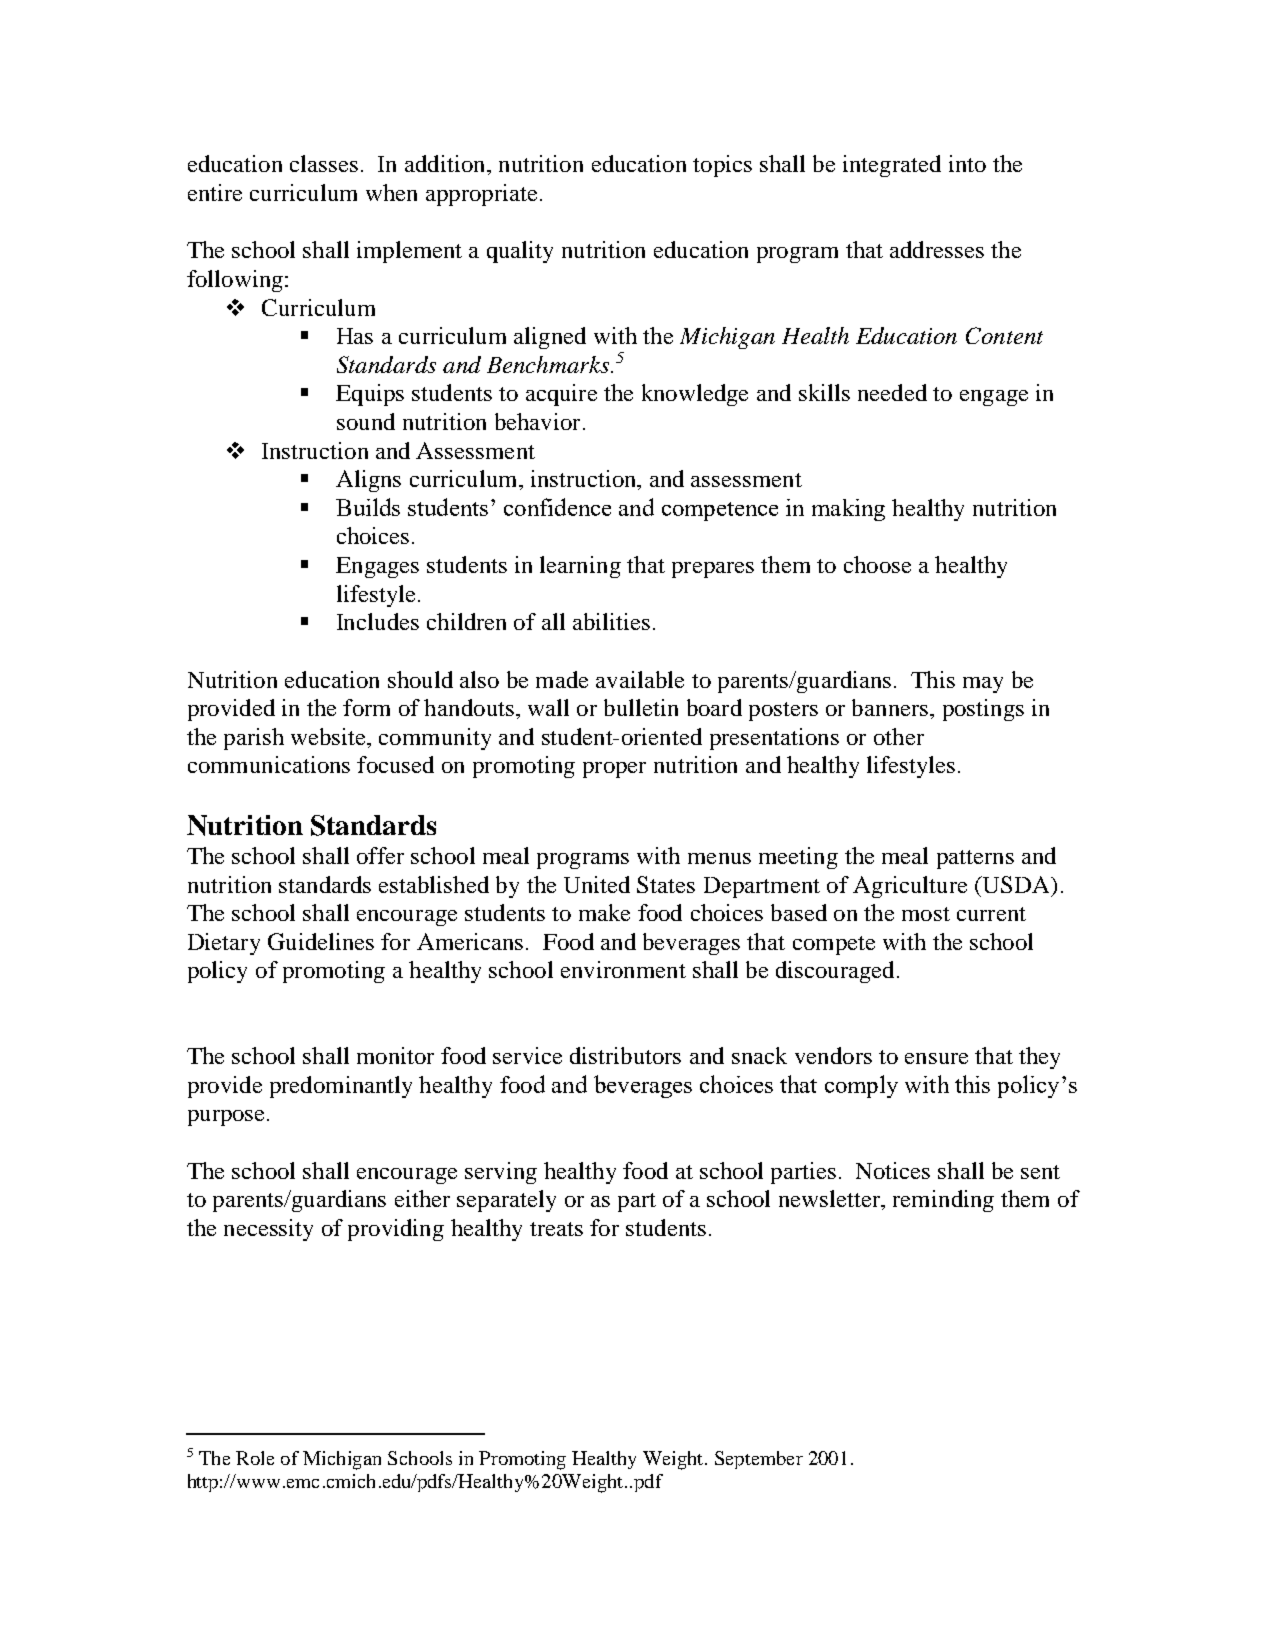  What do you see at coordinates (378, 621) in the image?
I see `Includes` at bounding box center [378, 621].
